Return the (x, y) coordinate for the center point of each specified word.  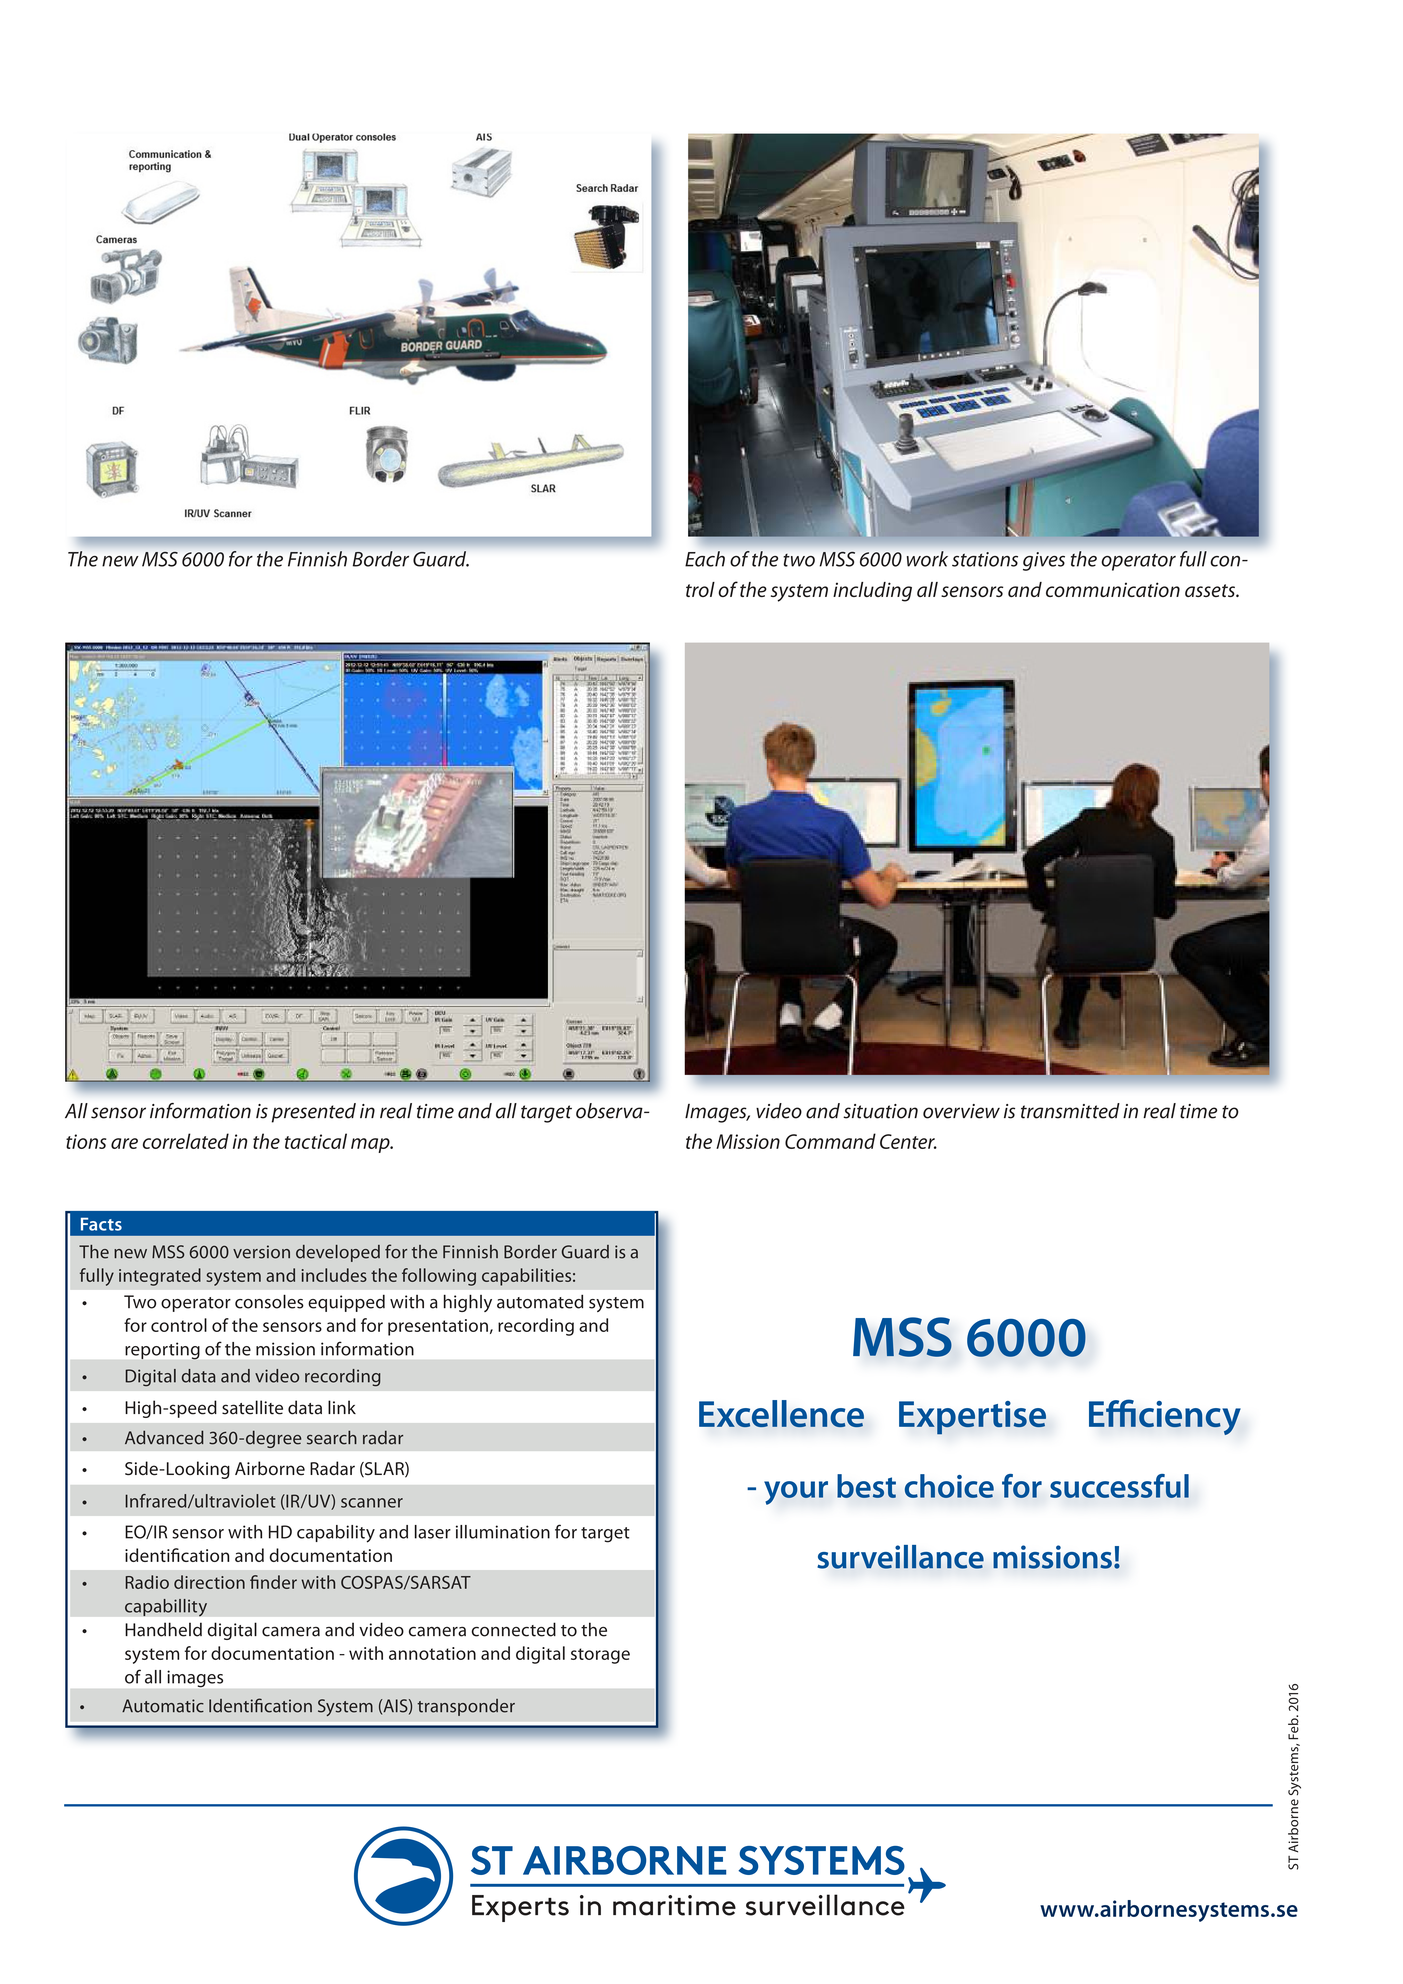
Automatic (163, 1706)
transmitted (1070, 1111)
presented (314, 1113)
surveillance (900, 1557)
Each (705, 559)
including (872, 592)
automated (540, 1301)
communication (1113, 589)
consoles (269, 1301)
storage (600, 1656)
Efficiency (1165, 1417)
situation (880, 1111)
